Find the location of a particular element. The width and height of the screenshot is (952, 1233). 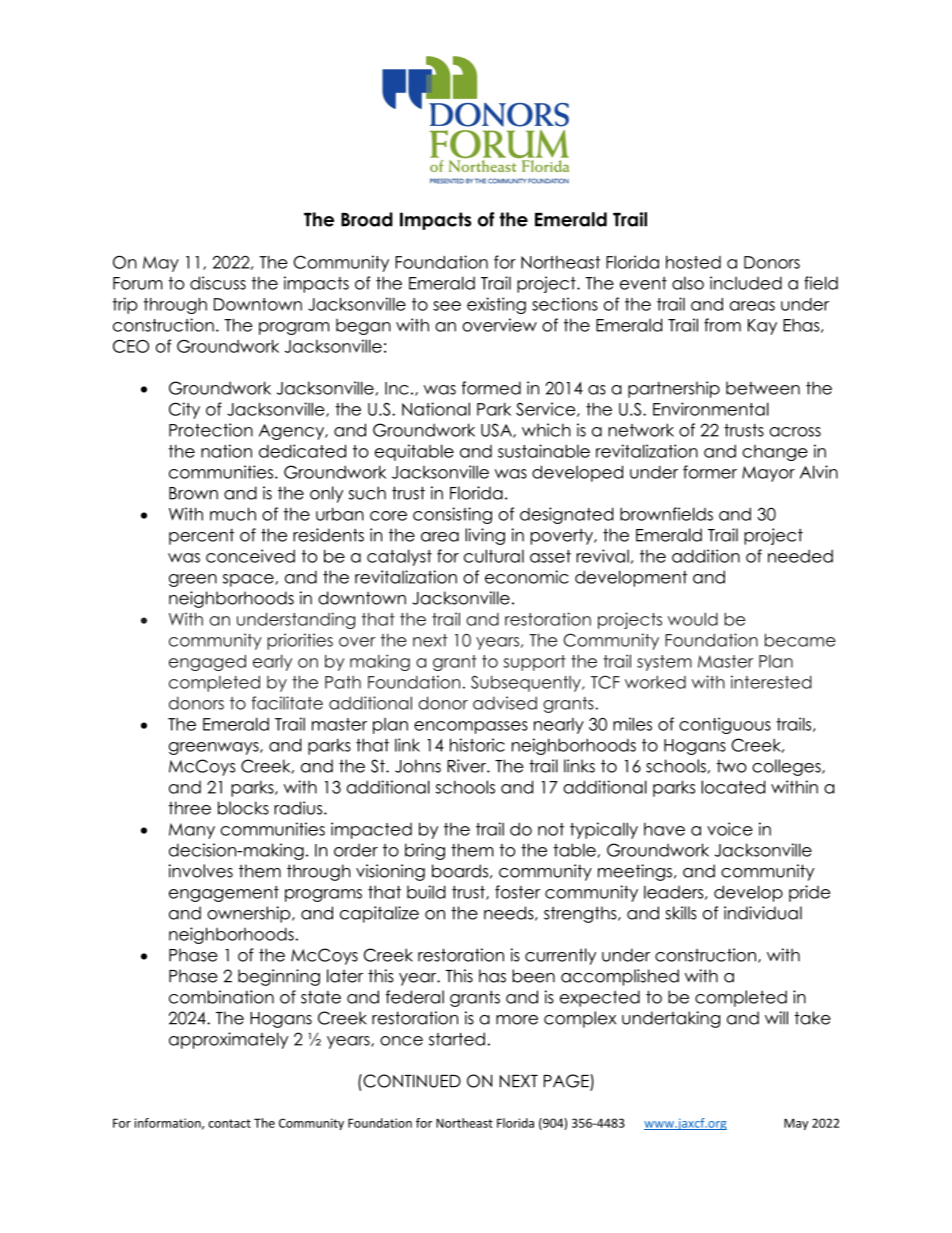

contact is located at coordinates (229, 1123).
